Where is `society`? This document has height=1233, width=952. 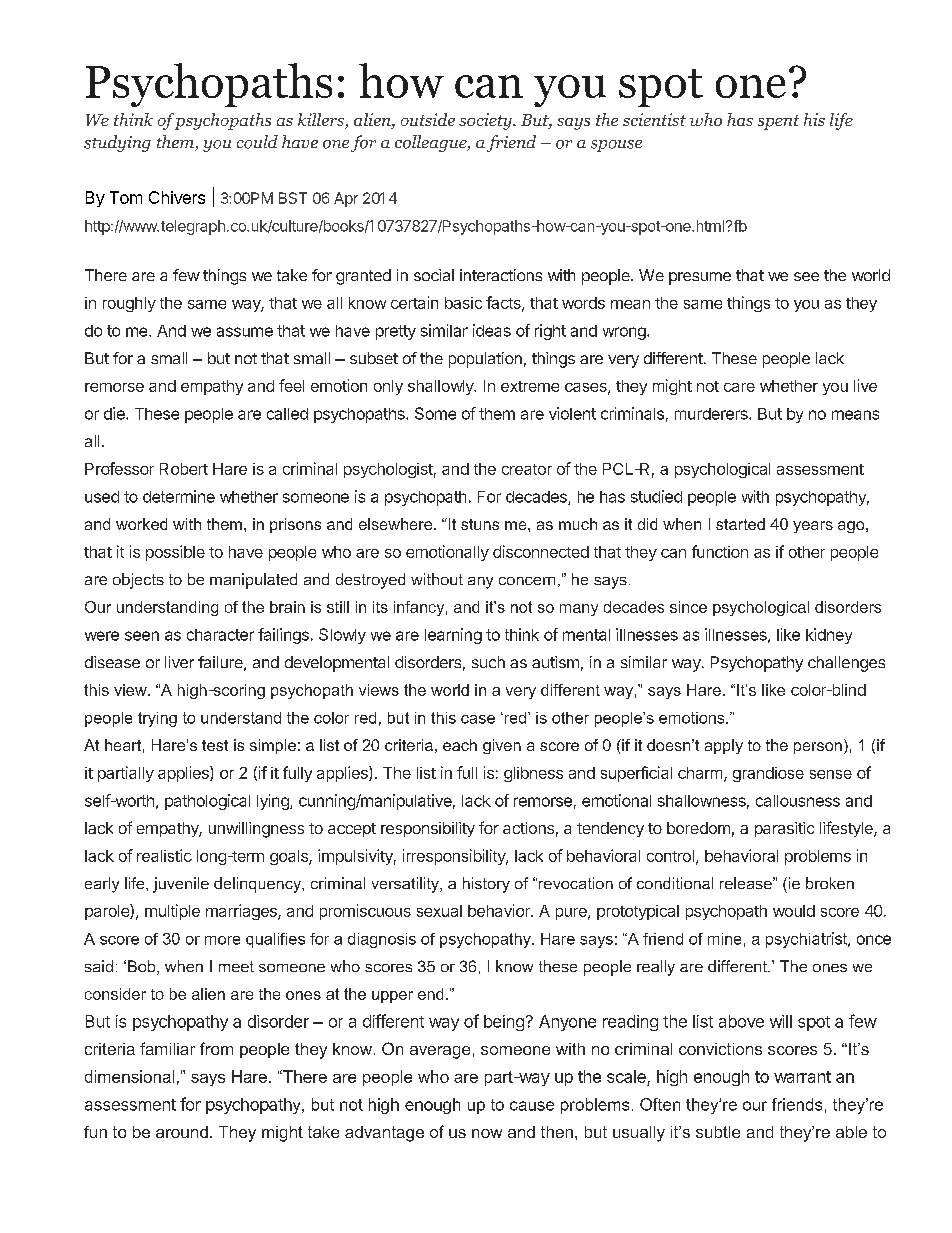 society is located at coordinates (486, 121).
